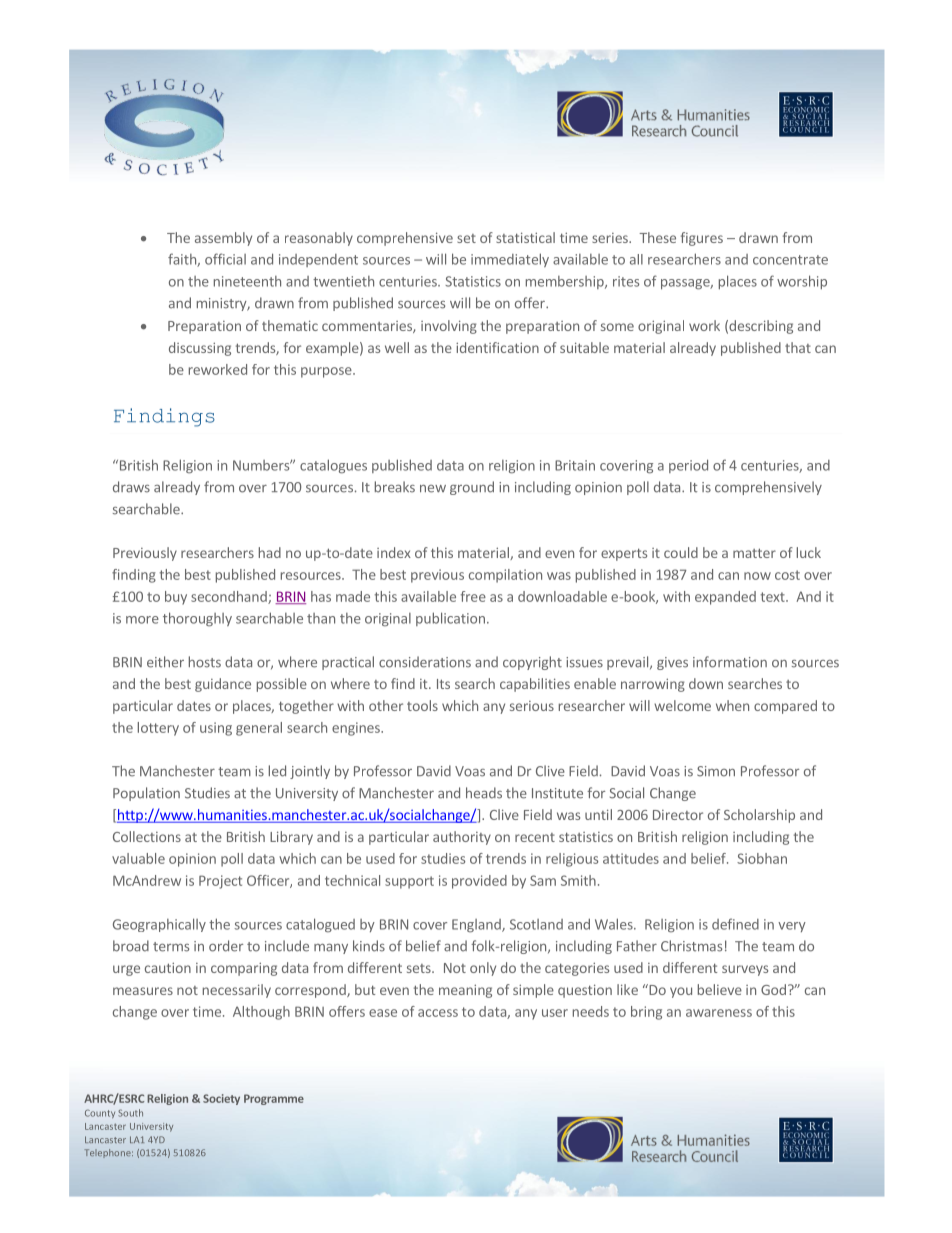  I want to click on access, so click(438, 1013).
